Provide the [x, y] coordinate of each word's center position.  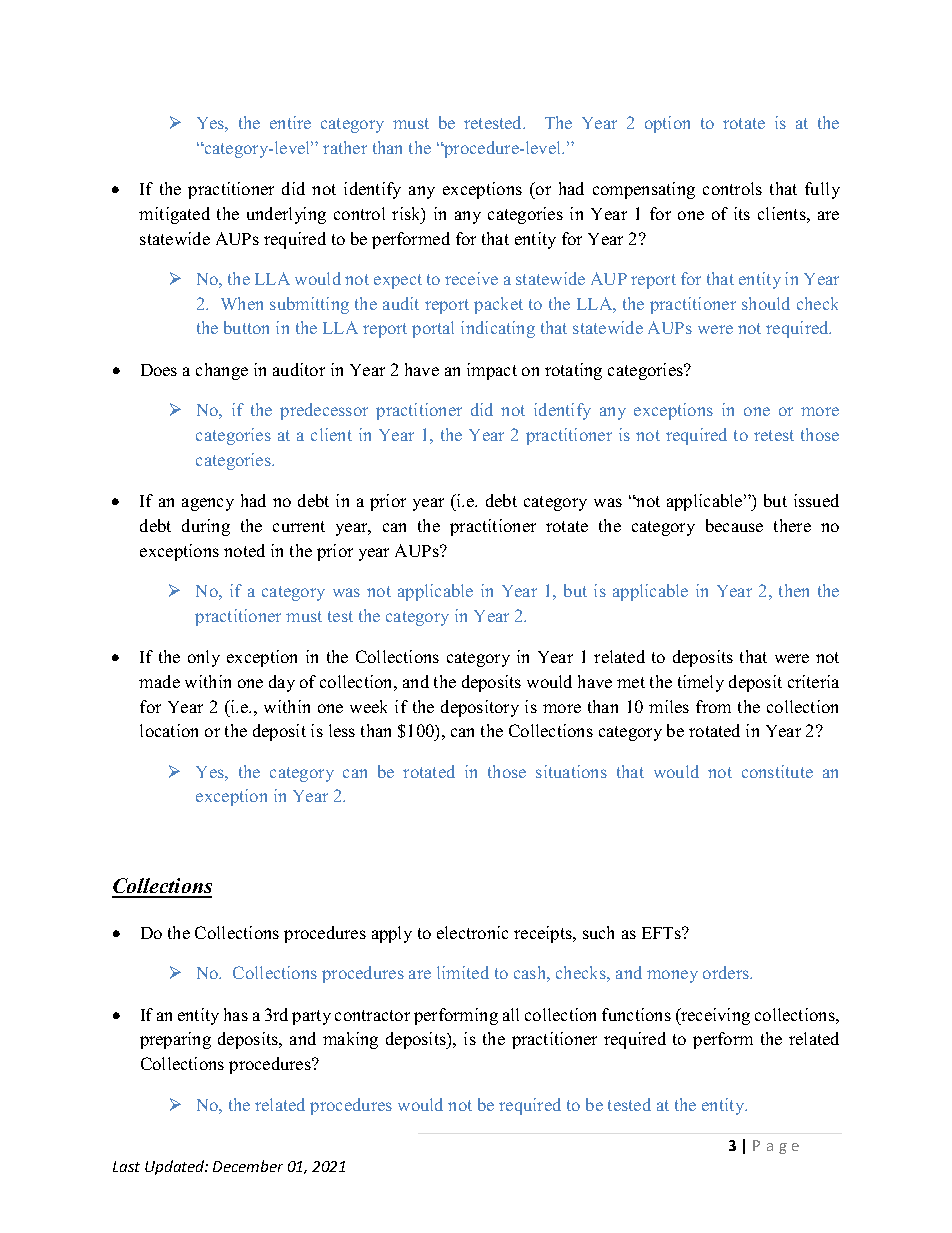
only [204, 658]
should [766, 303]
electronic [472, 932]
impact [492, 371]
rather [345, 147]
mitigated [174, 215]
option [667, 124]
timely [701, 683]
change [222, 371]
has [236, 1014]
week [368, 706]
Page [776, 1147]
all [511, 1014]
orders [727, 972]
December [248, 1166]
